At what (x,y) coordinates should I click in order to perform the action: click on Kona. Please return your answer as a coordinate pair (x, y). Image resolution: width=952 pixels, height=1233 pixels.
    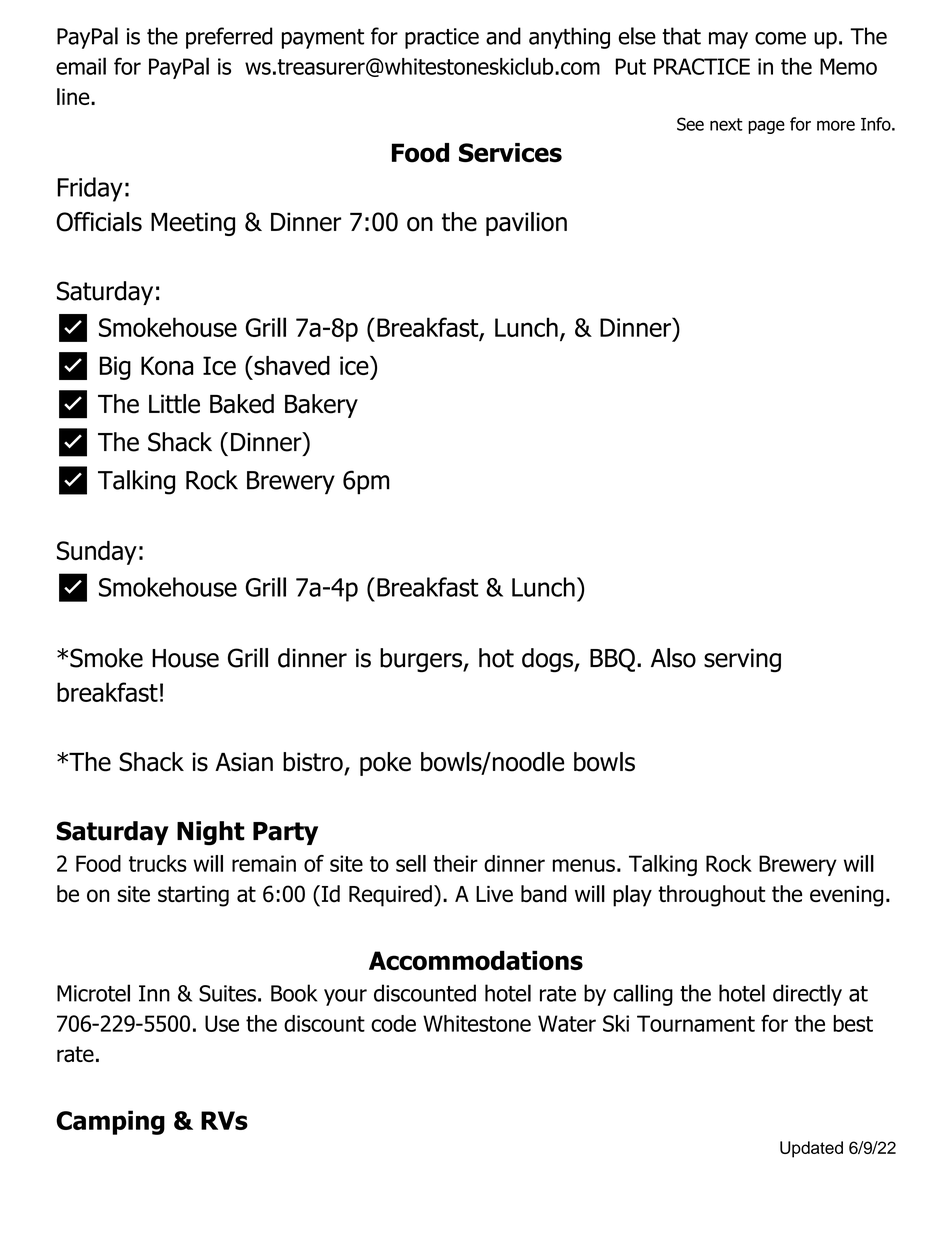
    Looking at the image, I should click on (167, 365).
